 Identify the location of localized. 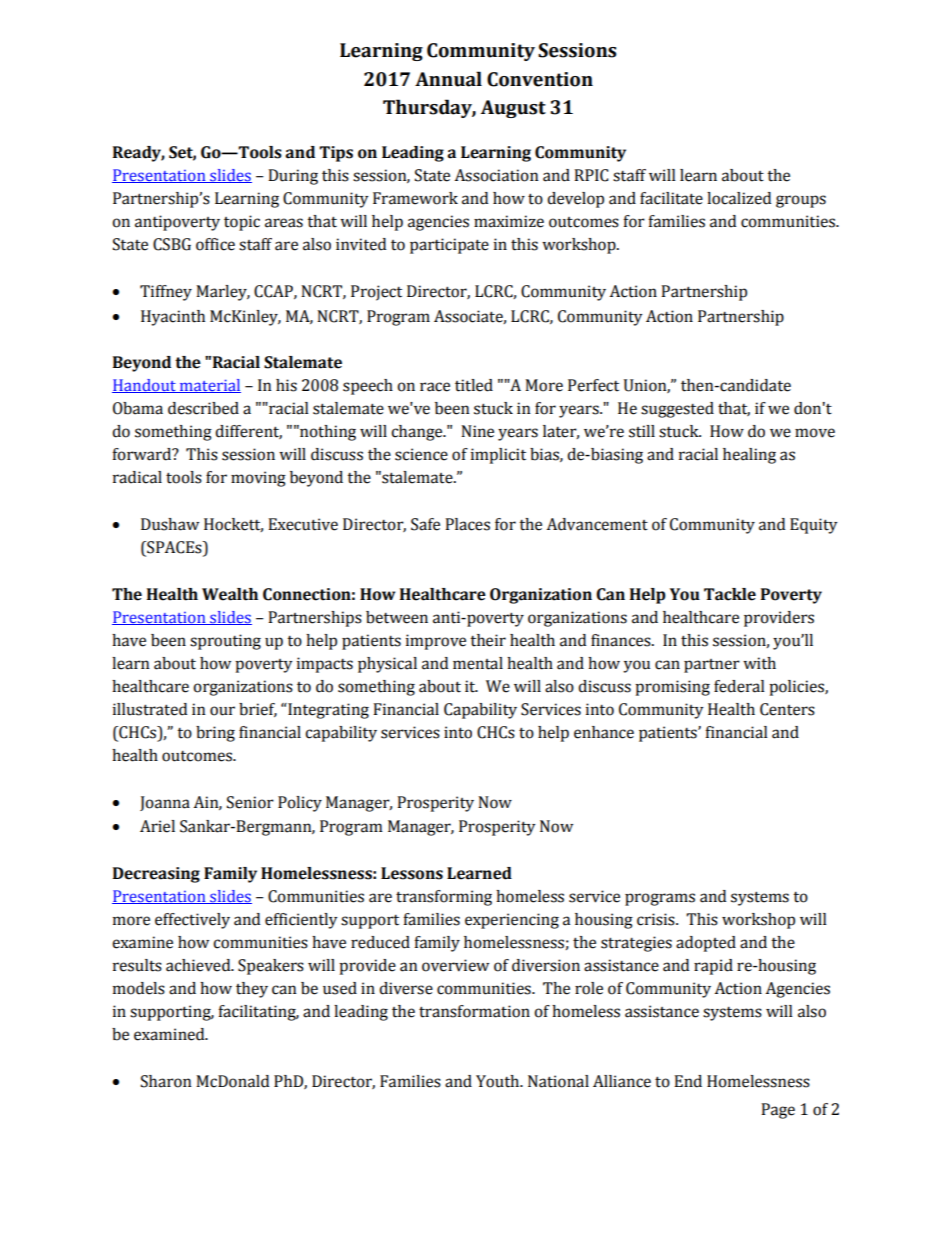
(739, 198).
